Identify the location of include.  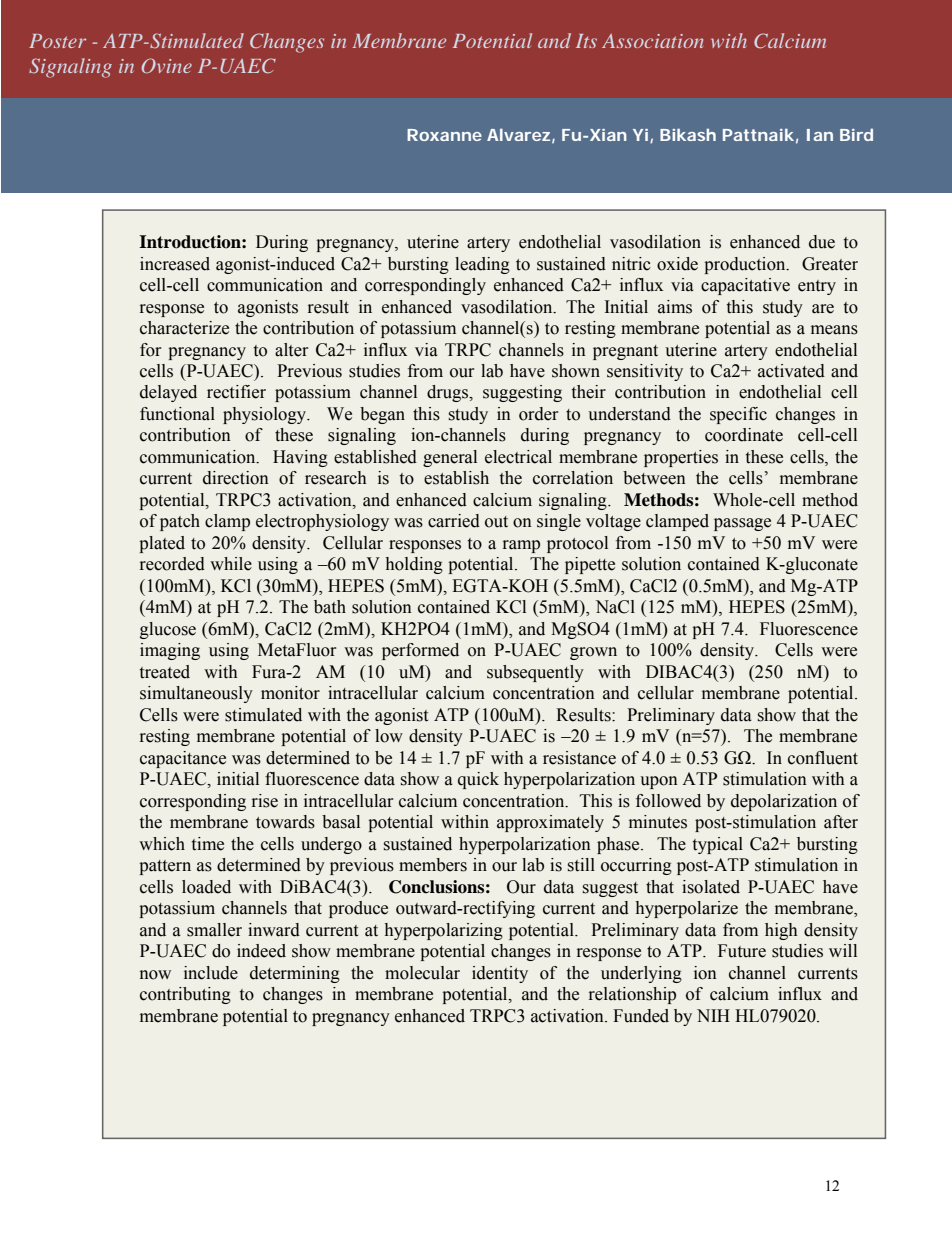
(211, 973).
